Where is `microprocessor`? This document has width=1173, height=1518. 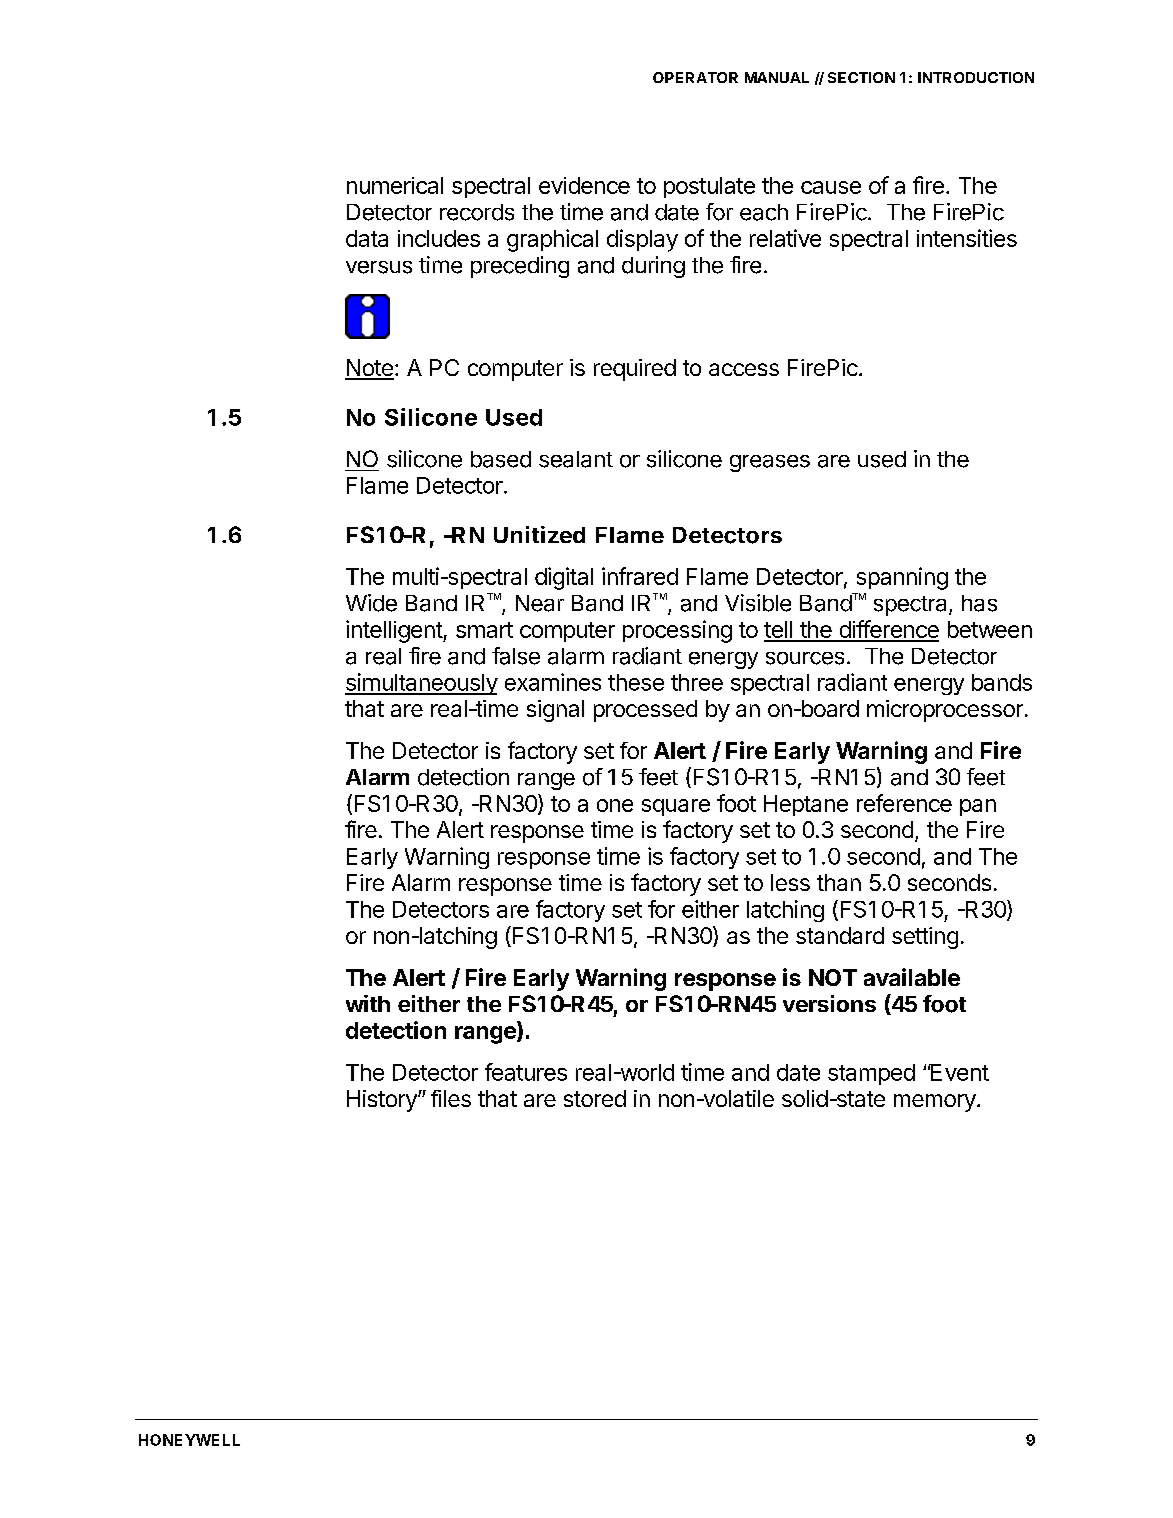
microprocessor is located at coordinates (945, 711).
